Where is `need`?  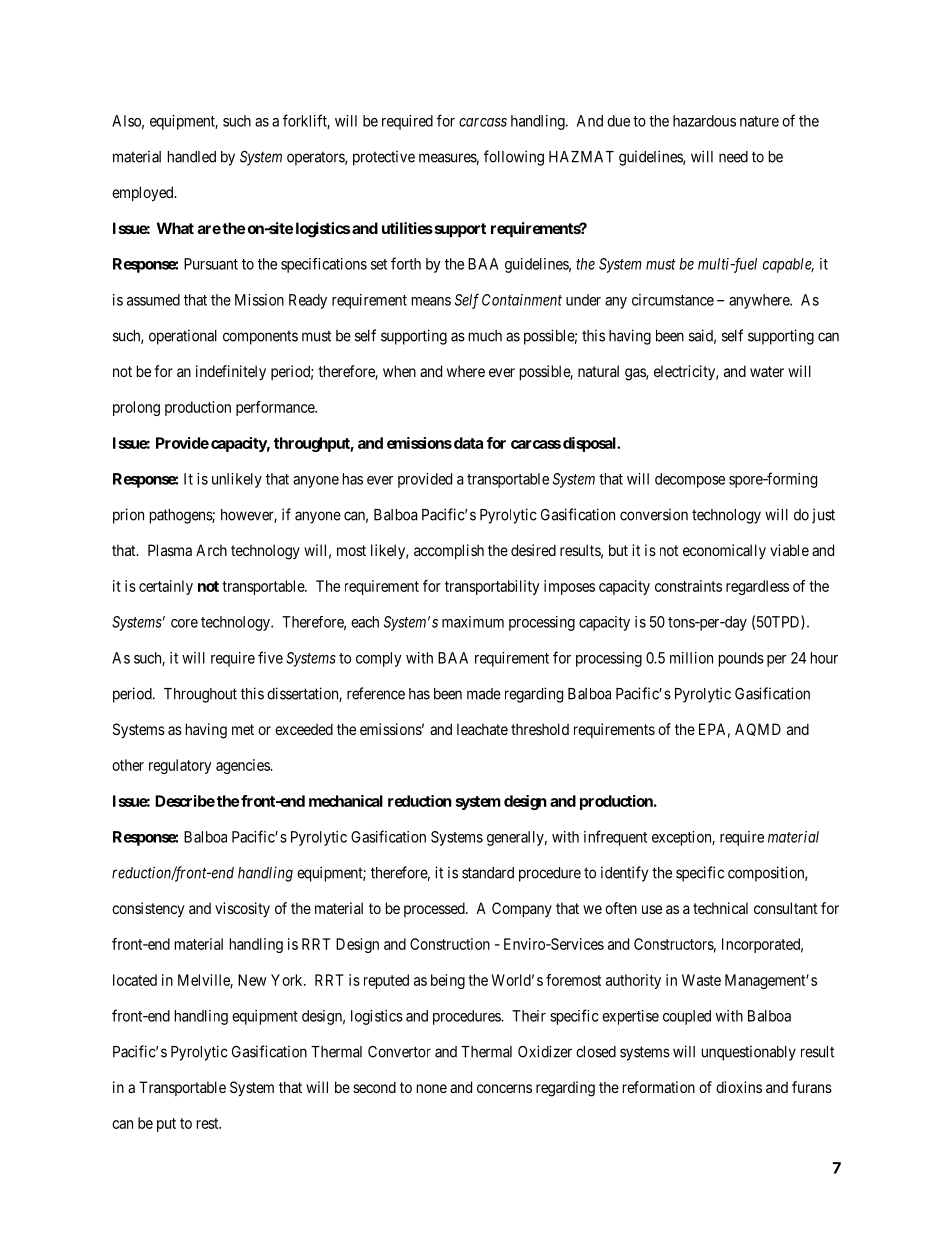
need is located at coordinates (733, 157).
